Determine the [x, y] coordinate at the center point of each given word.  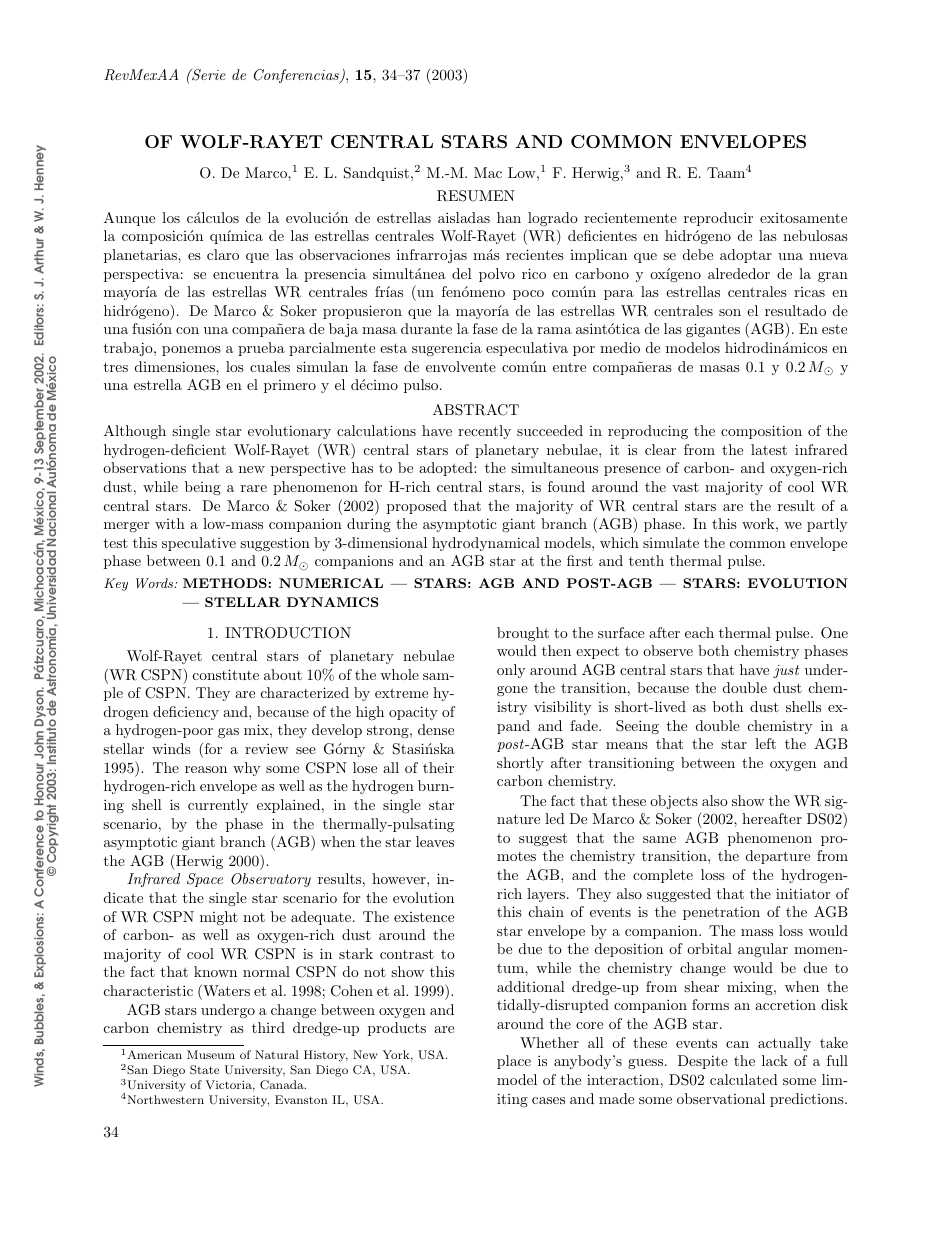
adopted [447, 469]
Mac [488, 172]
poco [528, 295]
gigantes [713, 330]
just [786, 671]
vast [685, 487]
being [203, 488]
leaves [435, 841]
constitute [226, 674]
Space [205, 880]
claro [223, 254]
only [511, 671]
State [204, 1070]
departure [778, 857]
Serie [208, 74]
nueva [828, 256]
